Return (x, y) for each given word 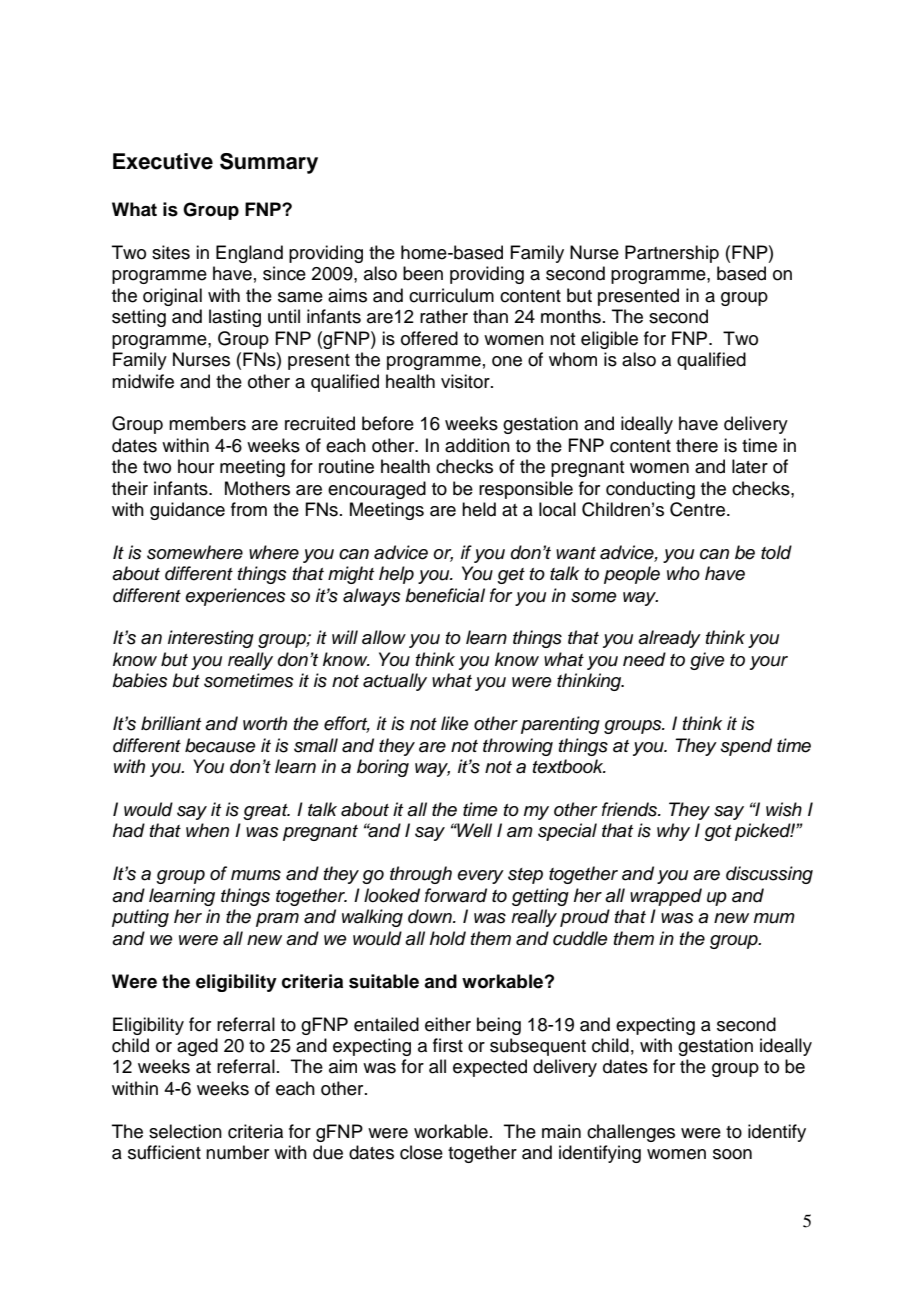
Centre (697, 509)
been (423, 273)
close (421, 1152)
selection (185, 1131)
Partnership (672, 254)
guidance (187, 511)
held (479, 509)
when (207, 830)
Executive (163, 161)
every (480, 877)
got (718, 833)
